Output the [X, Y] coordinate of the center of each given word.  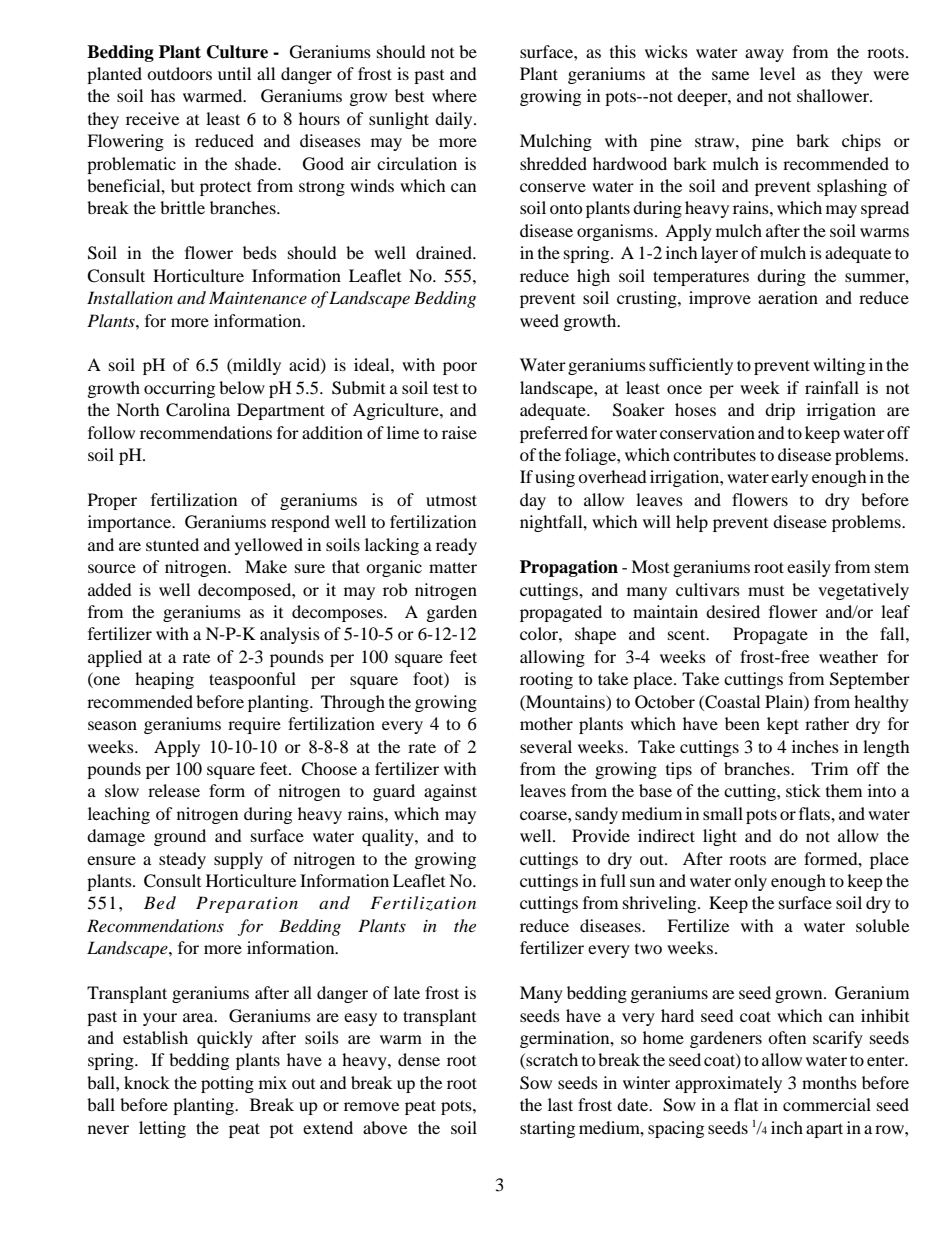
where [454, 95]
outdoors [179, 73]
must [766, 591]
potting [227, 1084]
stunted [172, 544]
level [777, 73]
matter [453, 567]
